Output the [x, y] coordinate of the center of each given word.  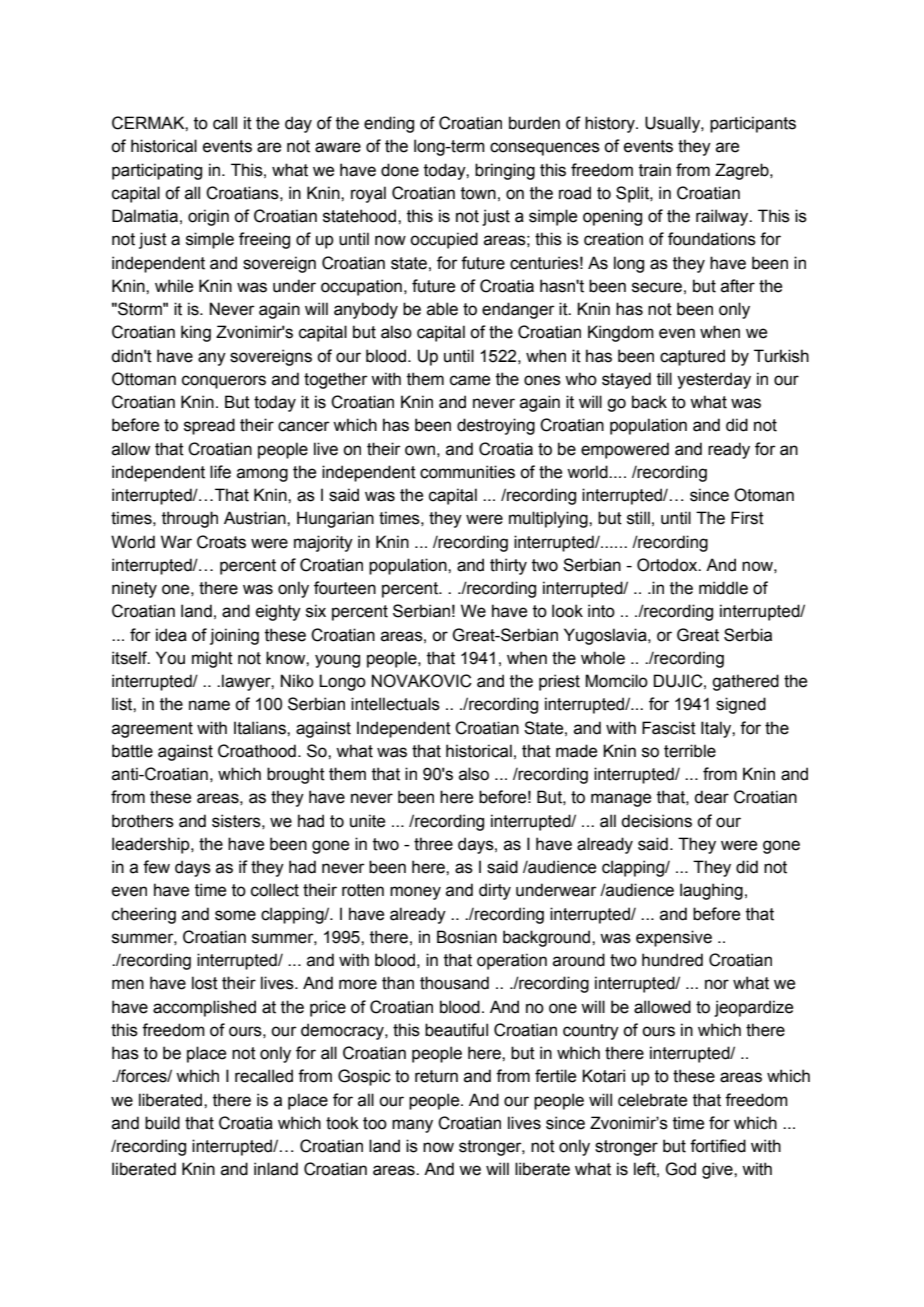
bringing [505, 171]
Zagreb [743, 171]
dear [711, 797]
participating [157, 171]
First [747, 518]
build [162, 1123]
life [220, 472]
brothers [143, 821]
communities [467, 472]
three [433, 844]
